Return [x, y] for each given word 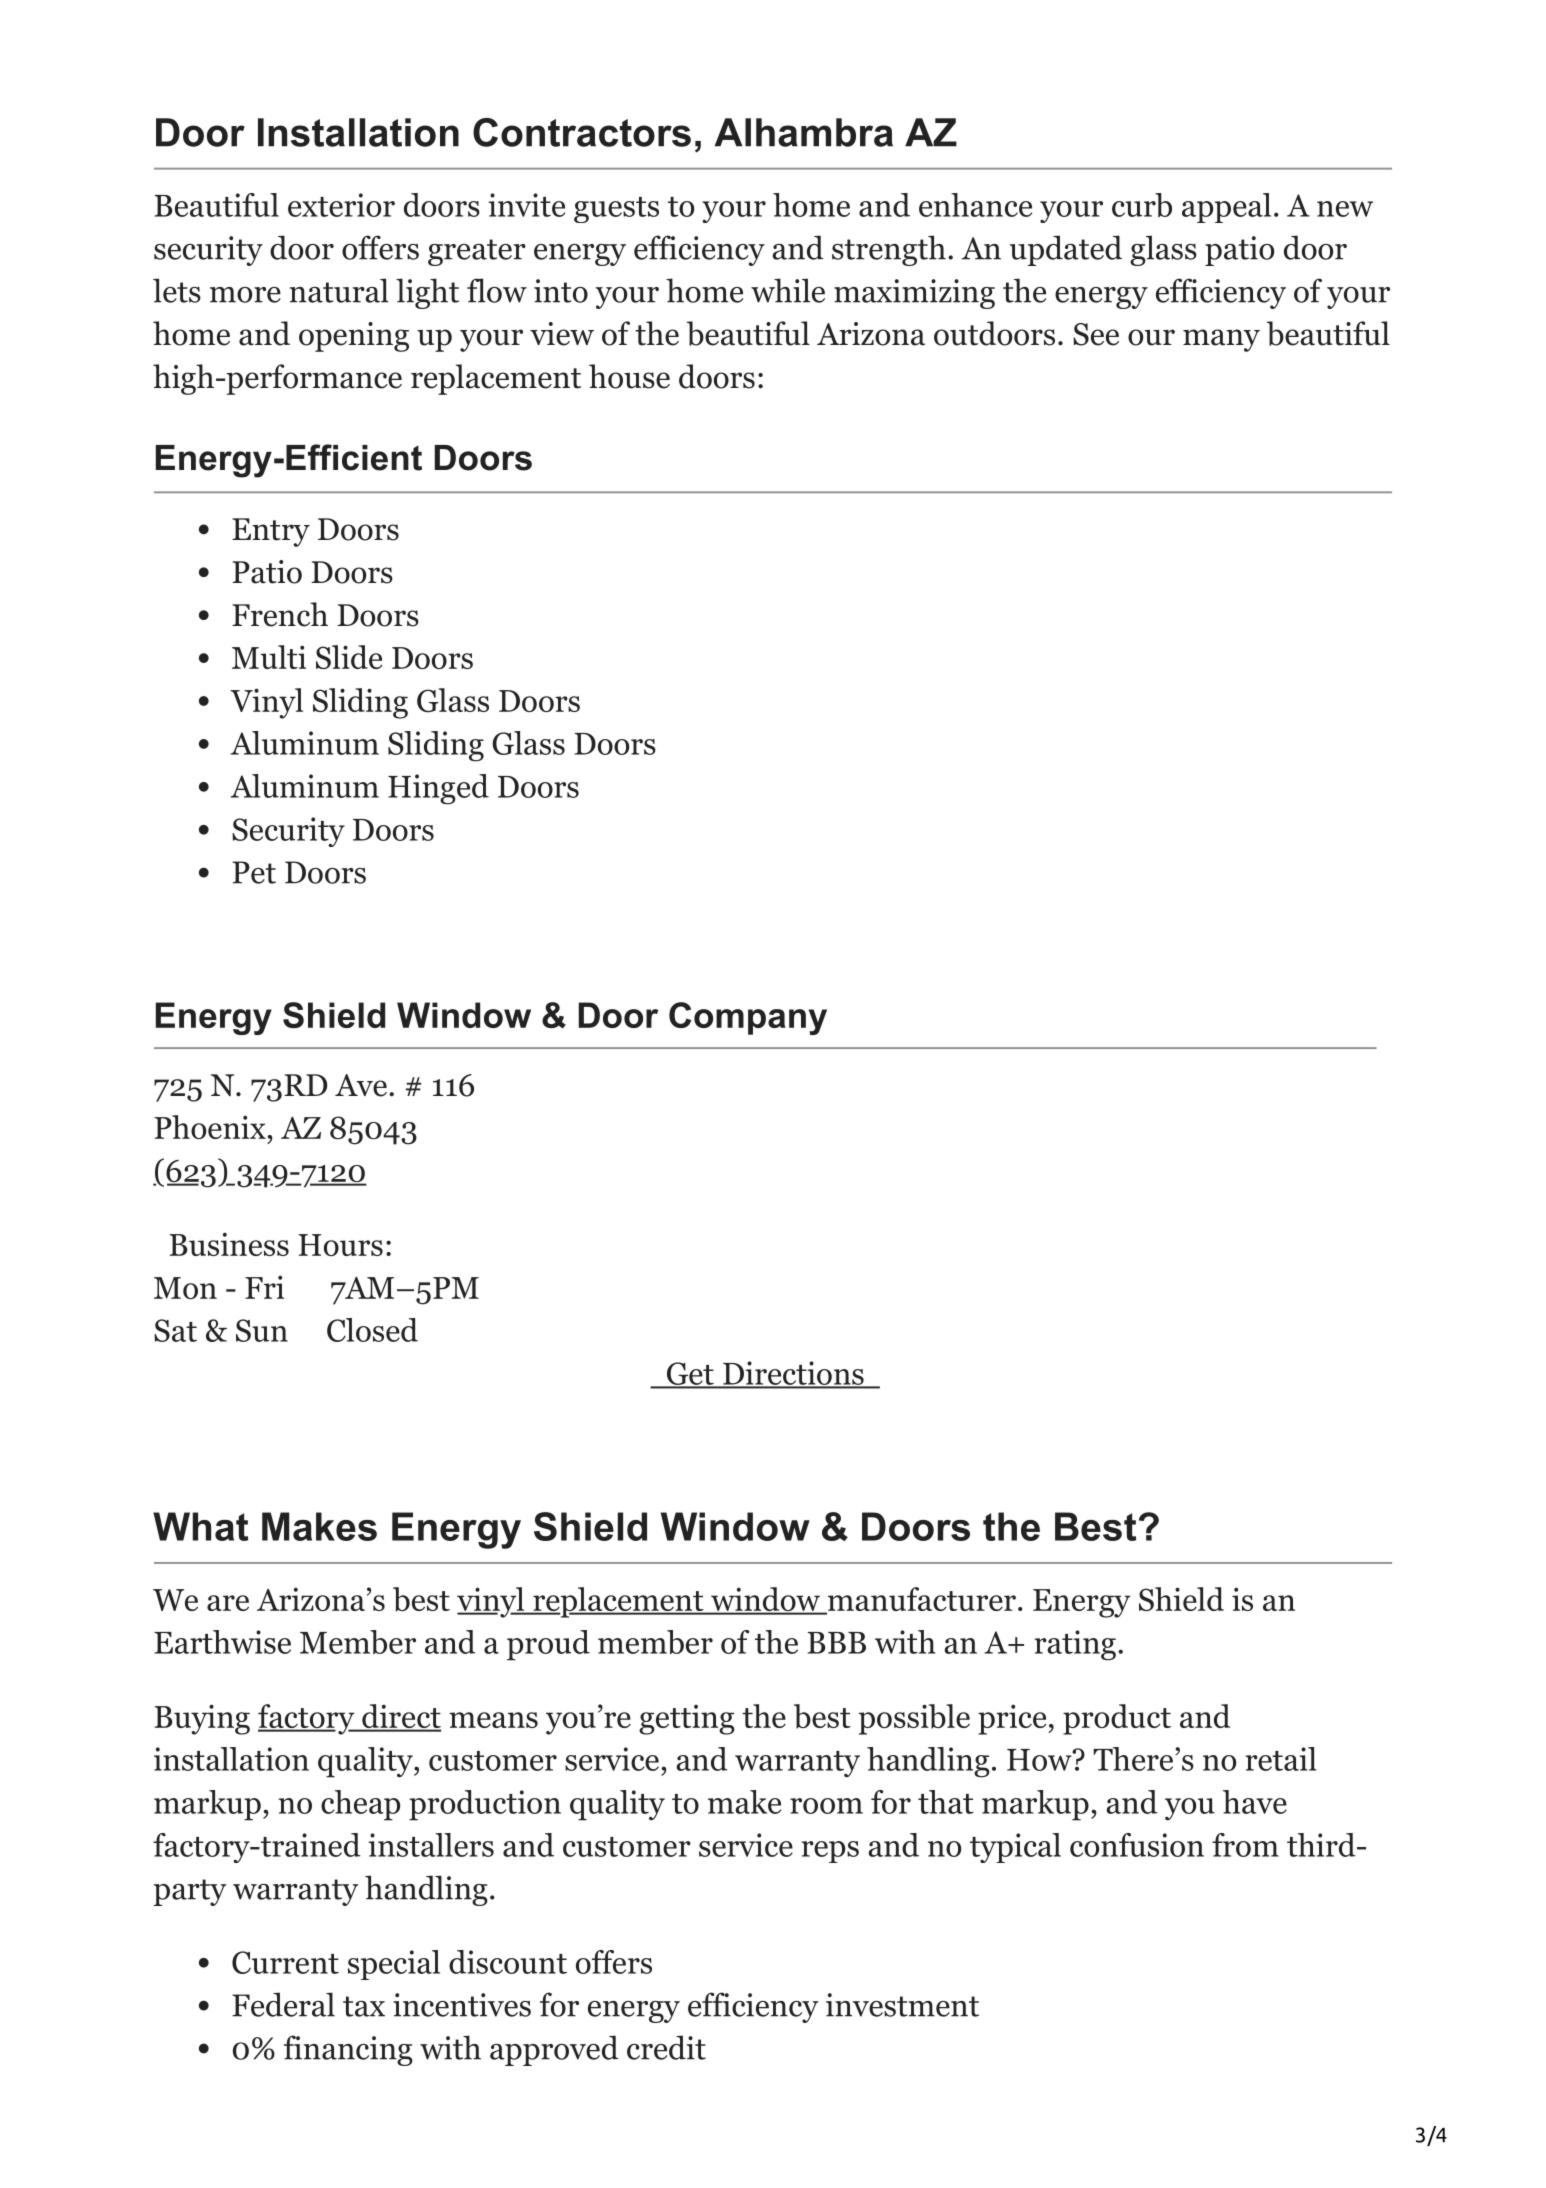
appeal [1226, 208]
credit [666, 2047]
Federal [283, 2004]
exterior [341, 205]
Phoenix [210, 1127]
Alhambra [804, 132]
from [1245, 1845]
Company [748, 1018]
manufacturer [920, 1600]
